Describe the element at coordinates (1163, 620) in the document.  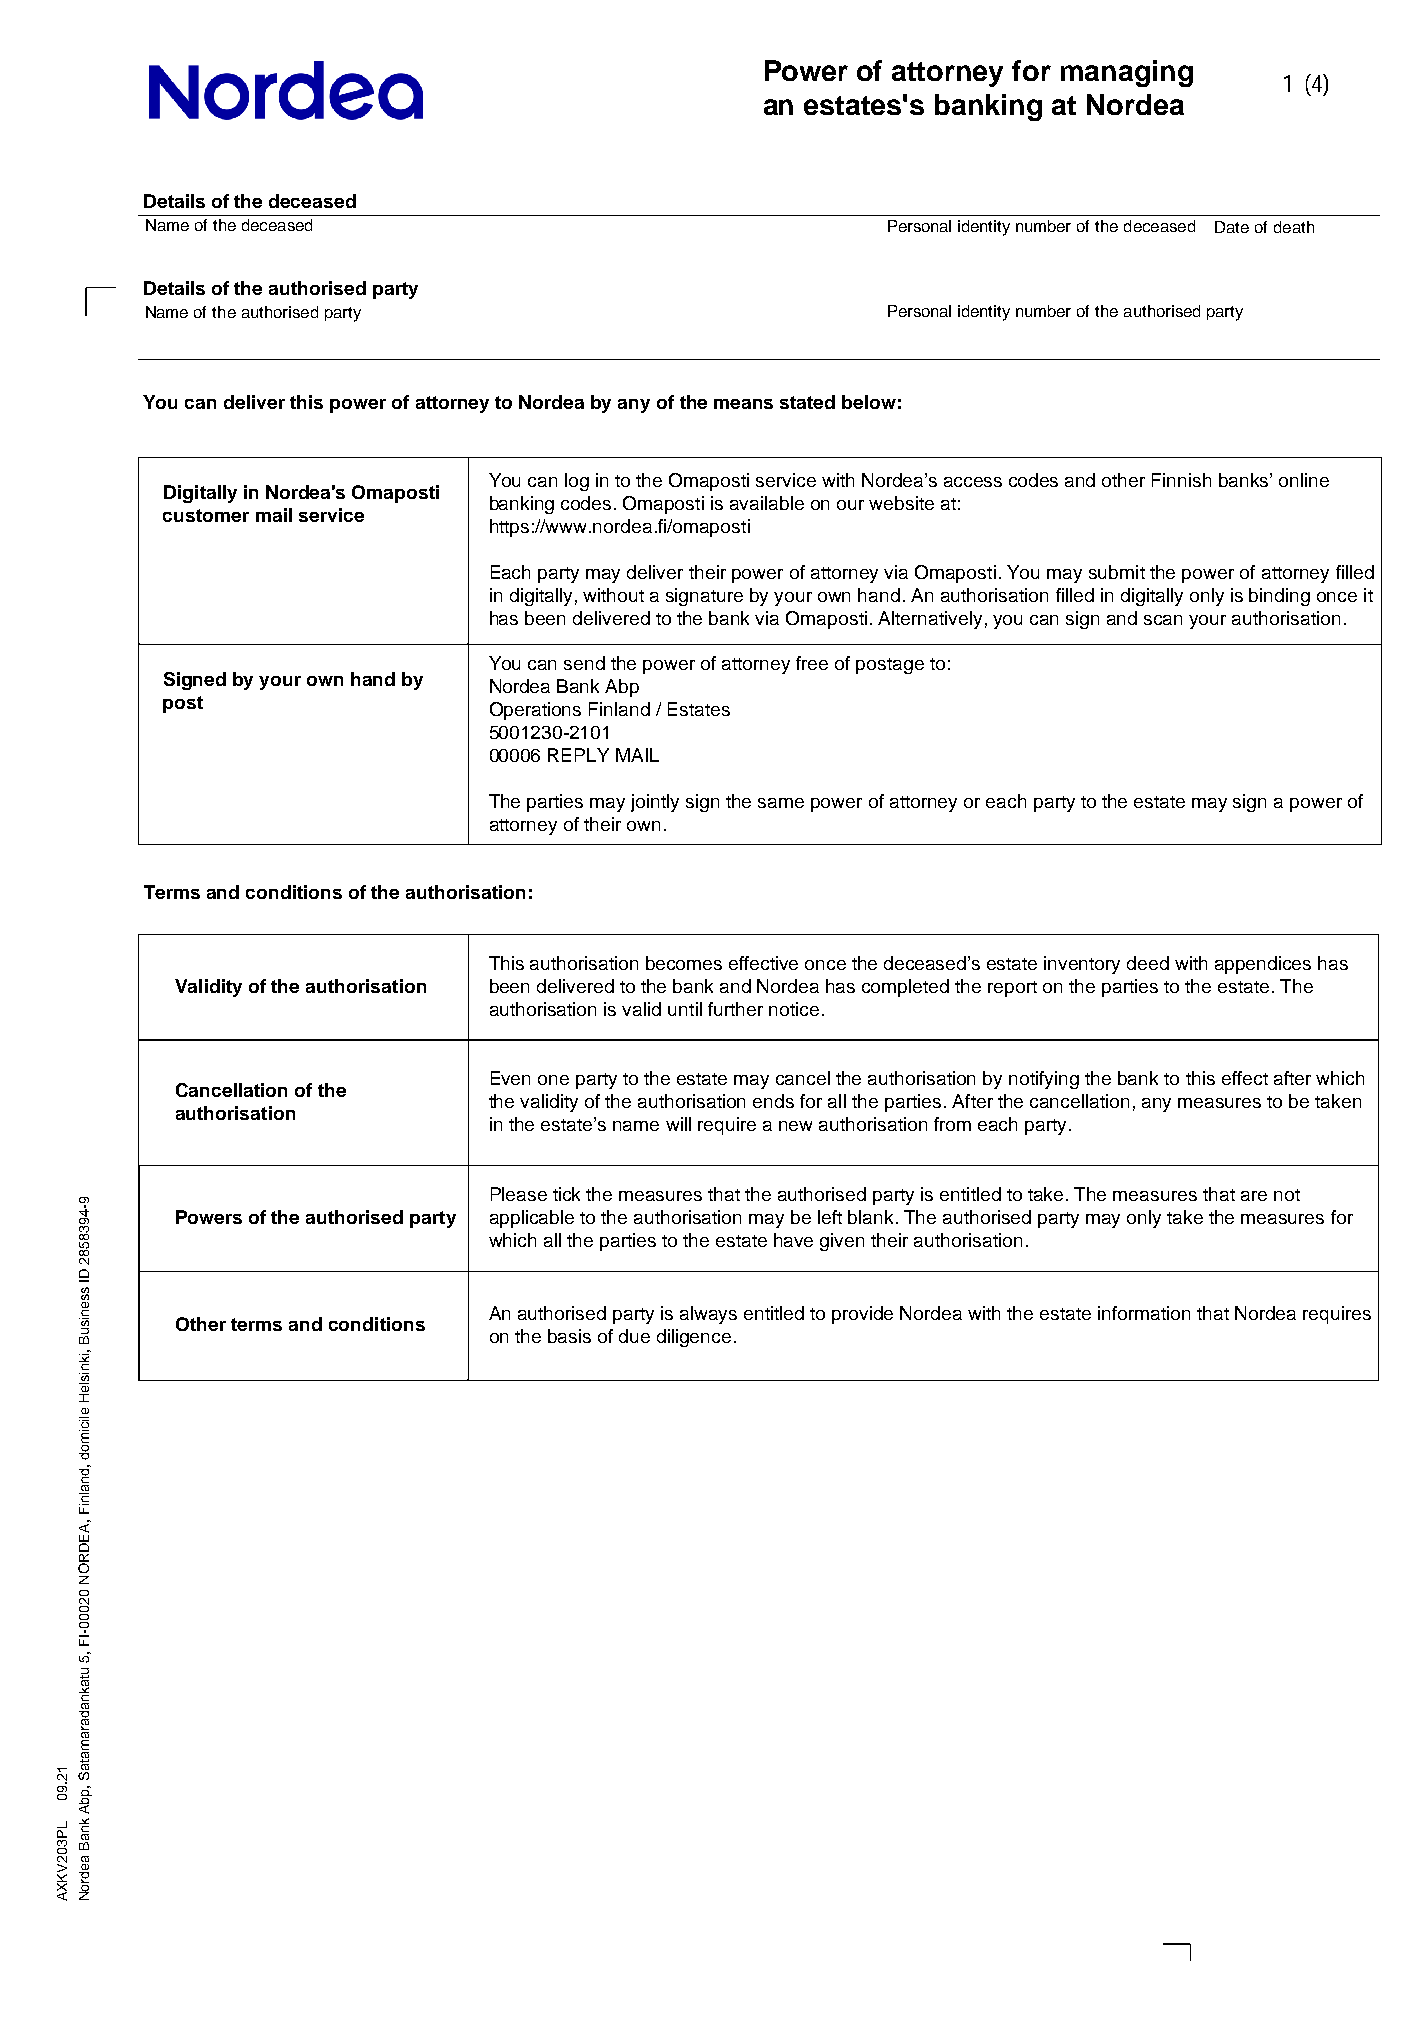
I see `scan` at that location.
